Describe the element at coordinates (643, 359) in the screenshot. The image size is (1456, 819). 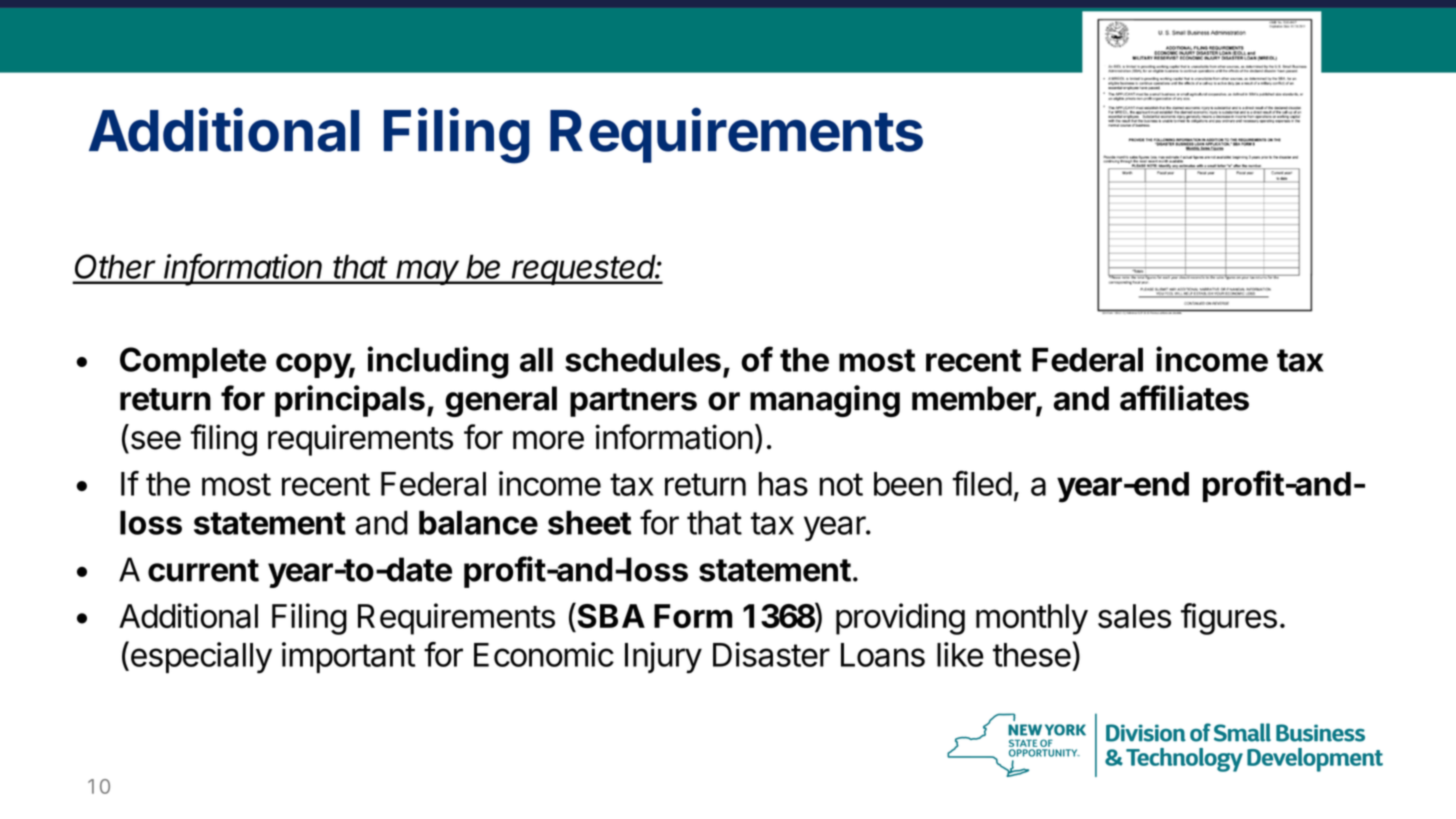
I see `schedules` at that location.
